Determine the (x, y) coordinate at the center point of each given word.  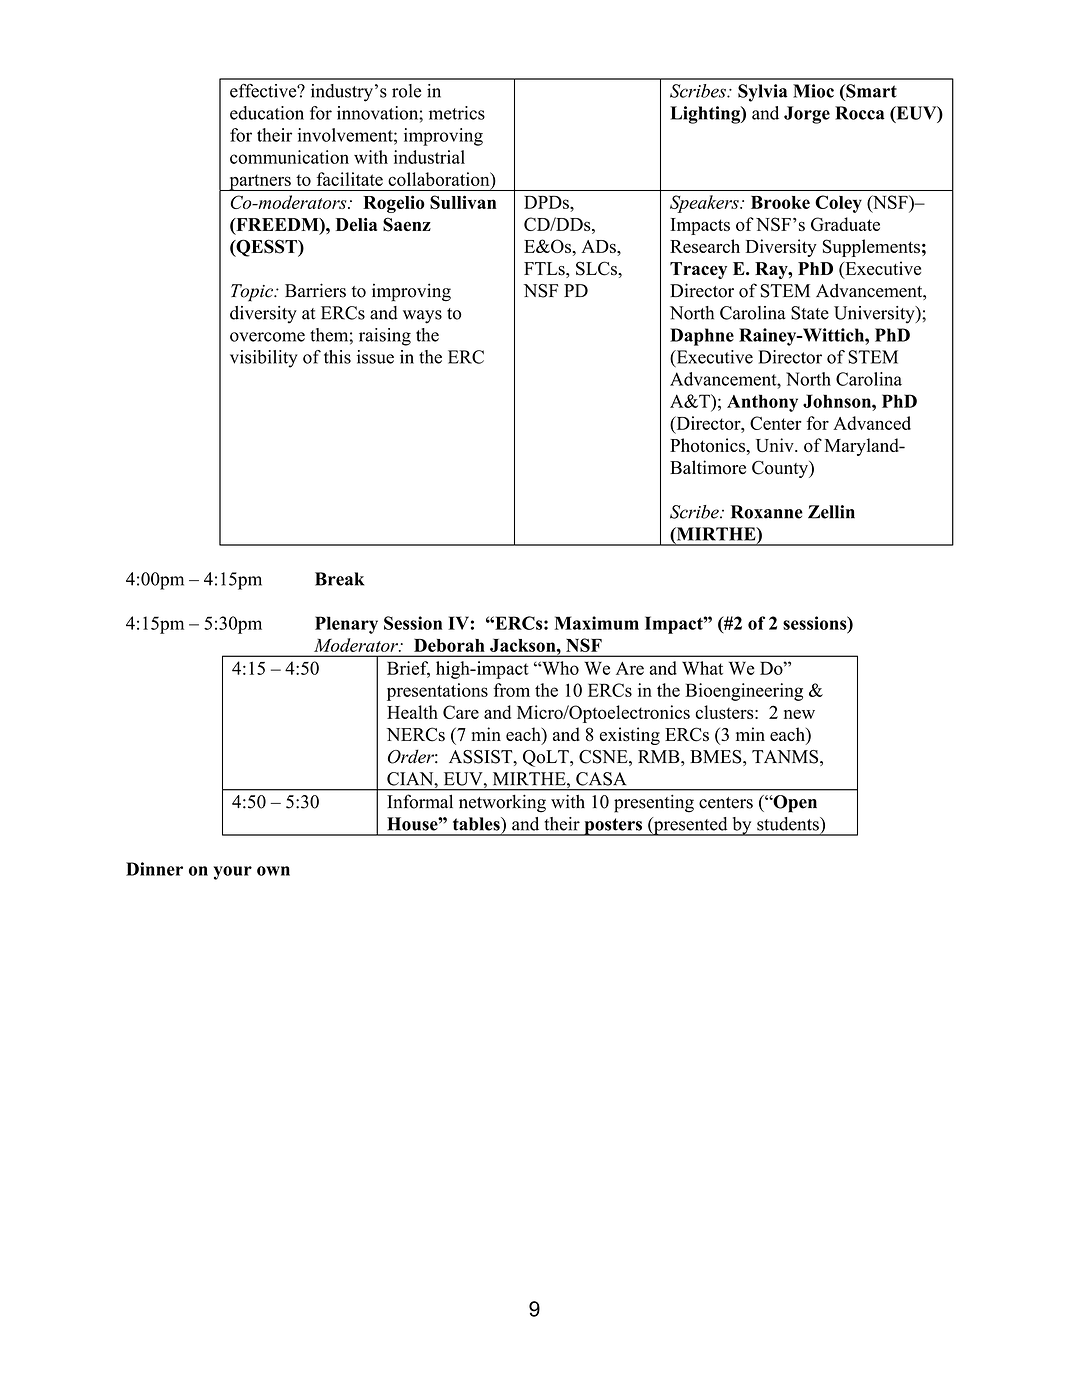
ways (422, 317)
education (267, 113)
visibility (264, 359)
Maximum (597, 623)
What (702, 668)
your (232, 873)
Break (339, 579)
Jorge (807, 115)
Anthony (762, 403)
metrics (457, 113)
